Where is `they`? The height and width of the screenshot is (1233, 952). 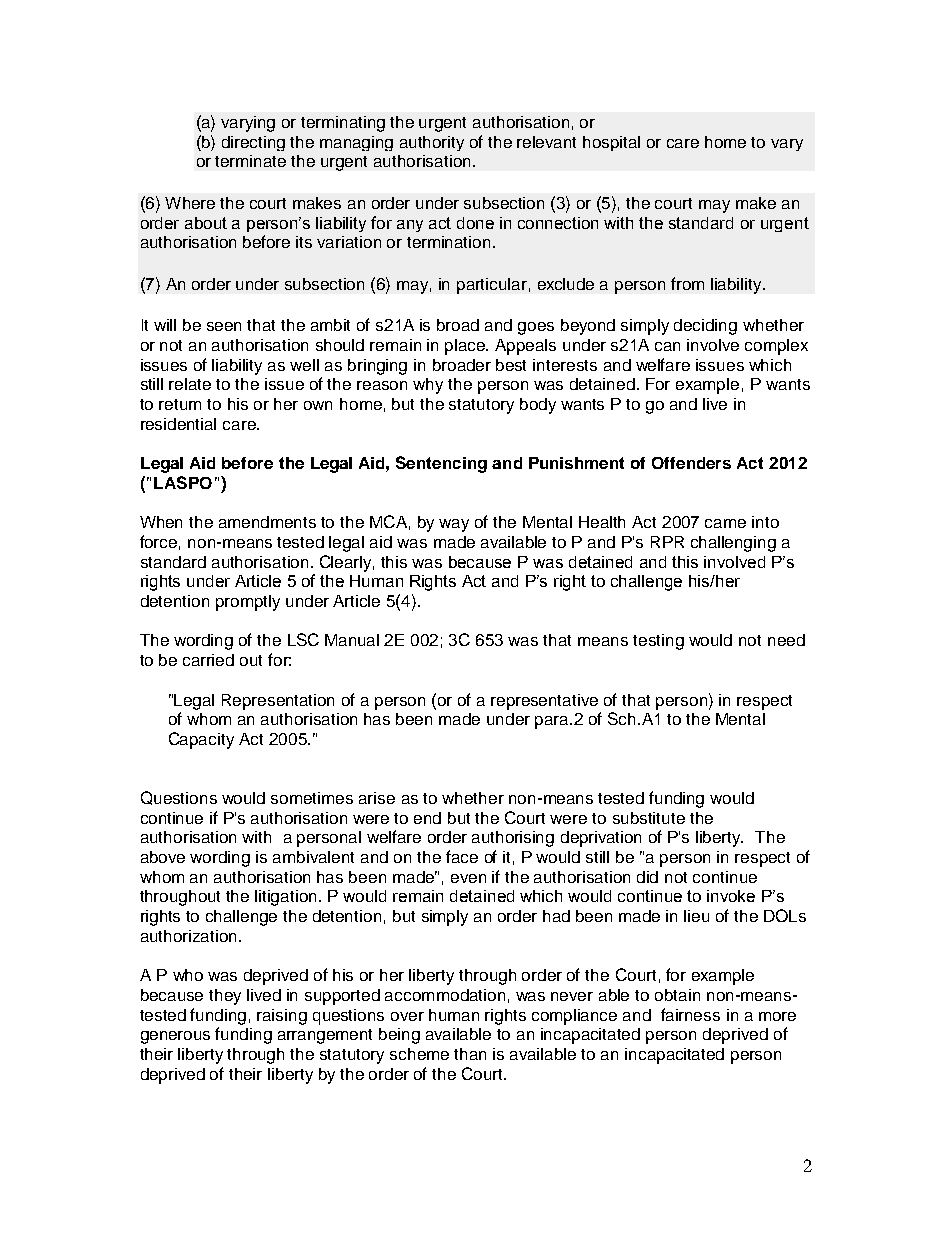
they is located at coordinates (225, 997).
